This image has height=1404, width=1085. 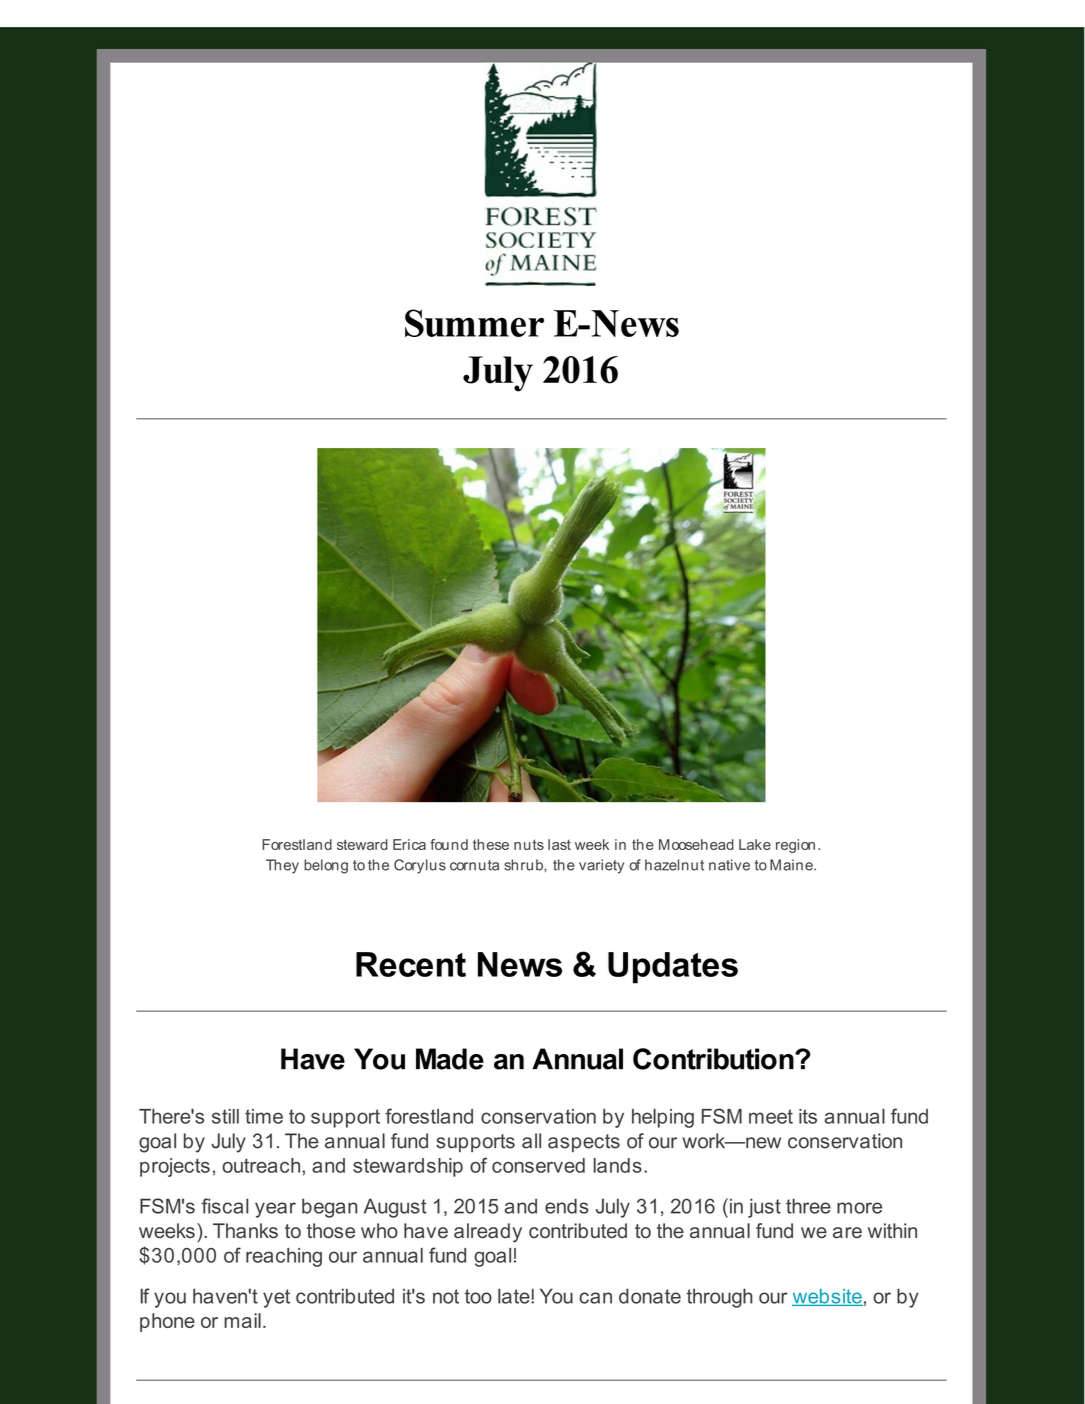 What do you see at coordinates (559, 844) in the image?
I see `last` at bounding box center [559, 844].
